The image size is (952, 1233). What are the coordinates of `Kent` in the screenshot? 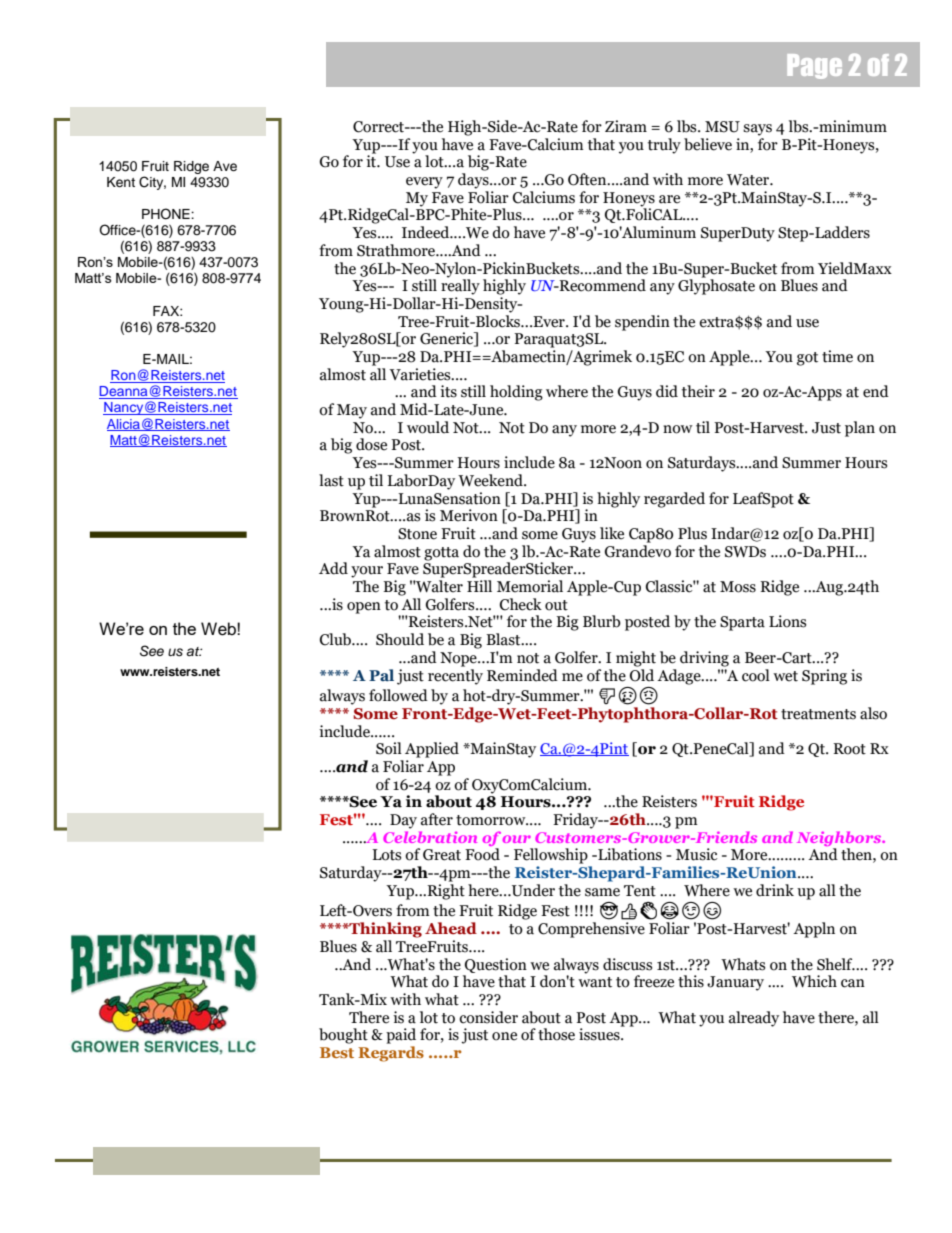 It's located at (121, 182).
